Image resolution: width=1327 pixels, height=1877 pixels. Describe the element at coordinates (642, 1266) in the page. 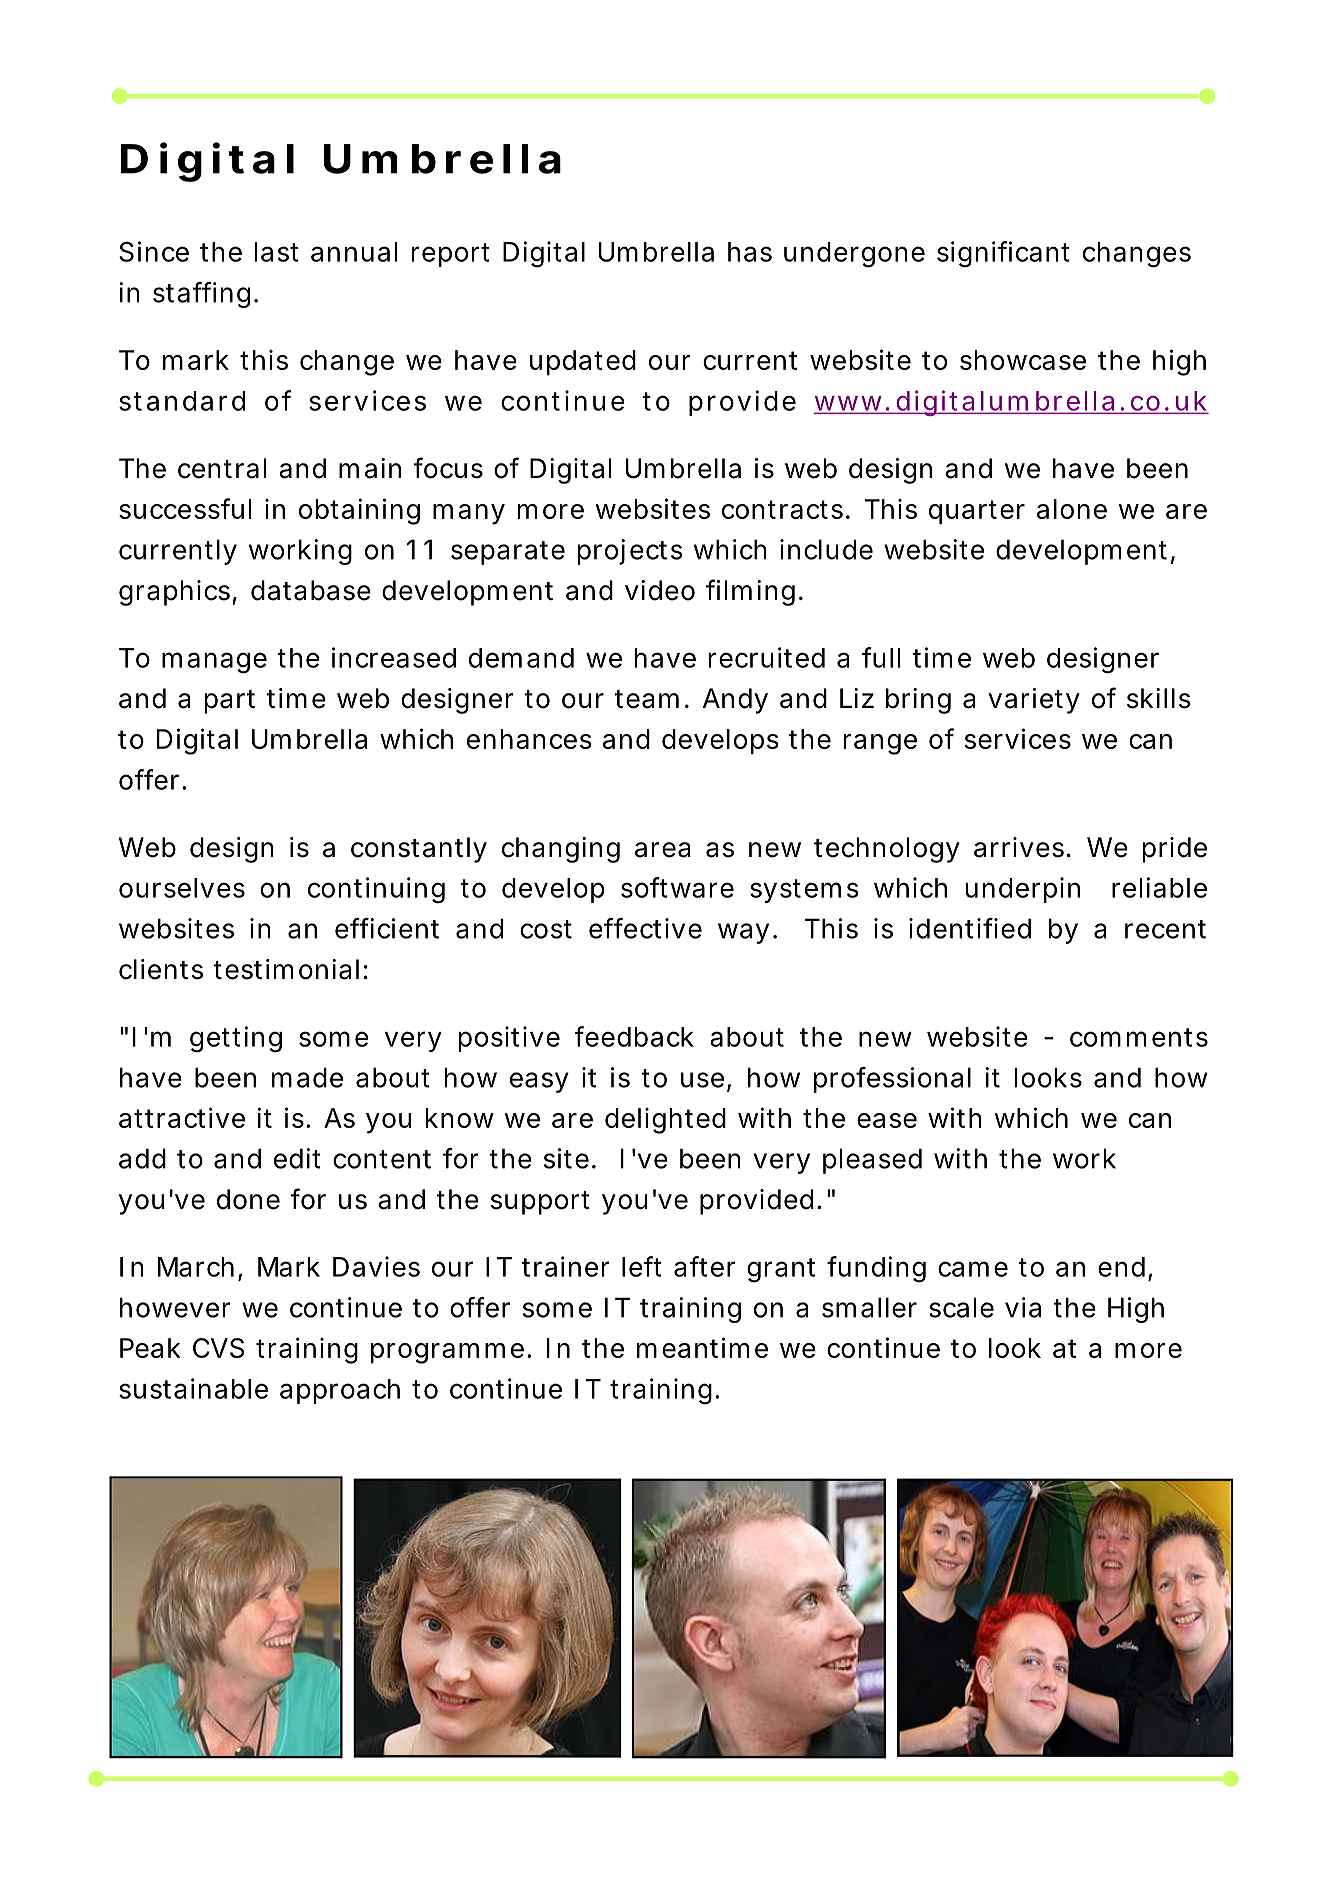

I see `left` at that location.
